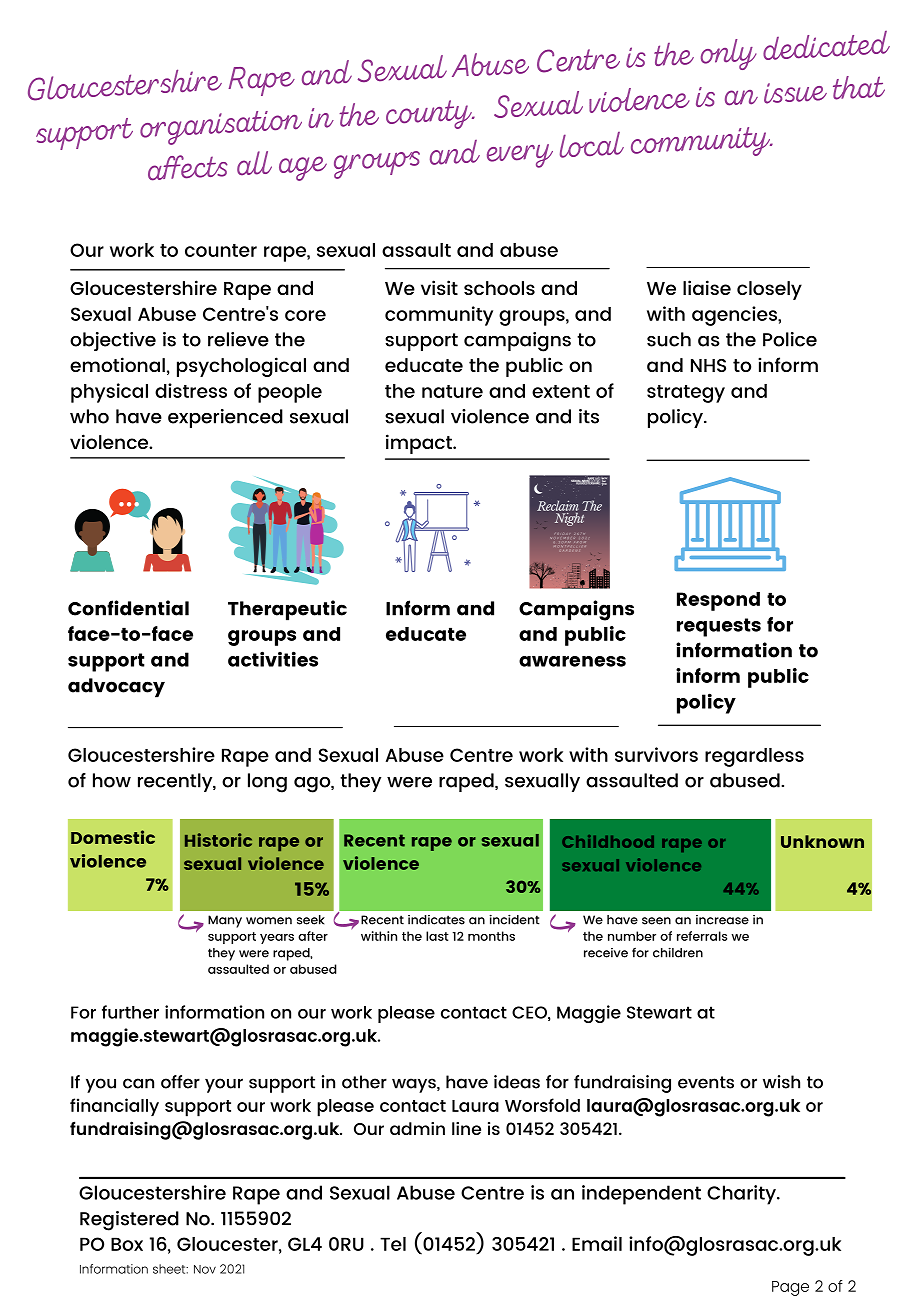  I want to click on counter, so click(221, 250).
